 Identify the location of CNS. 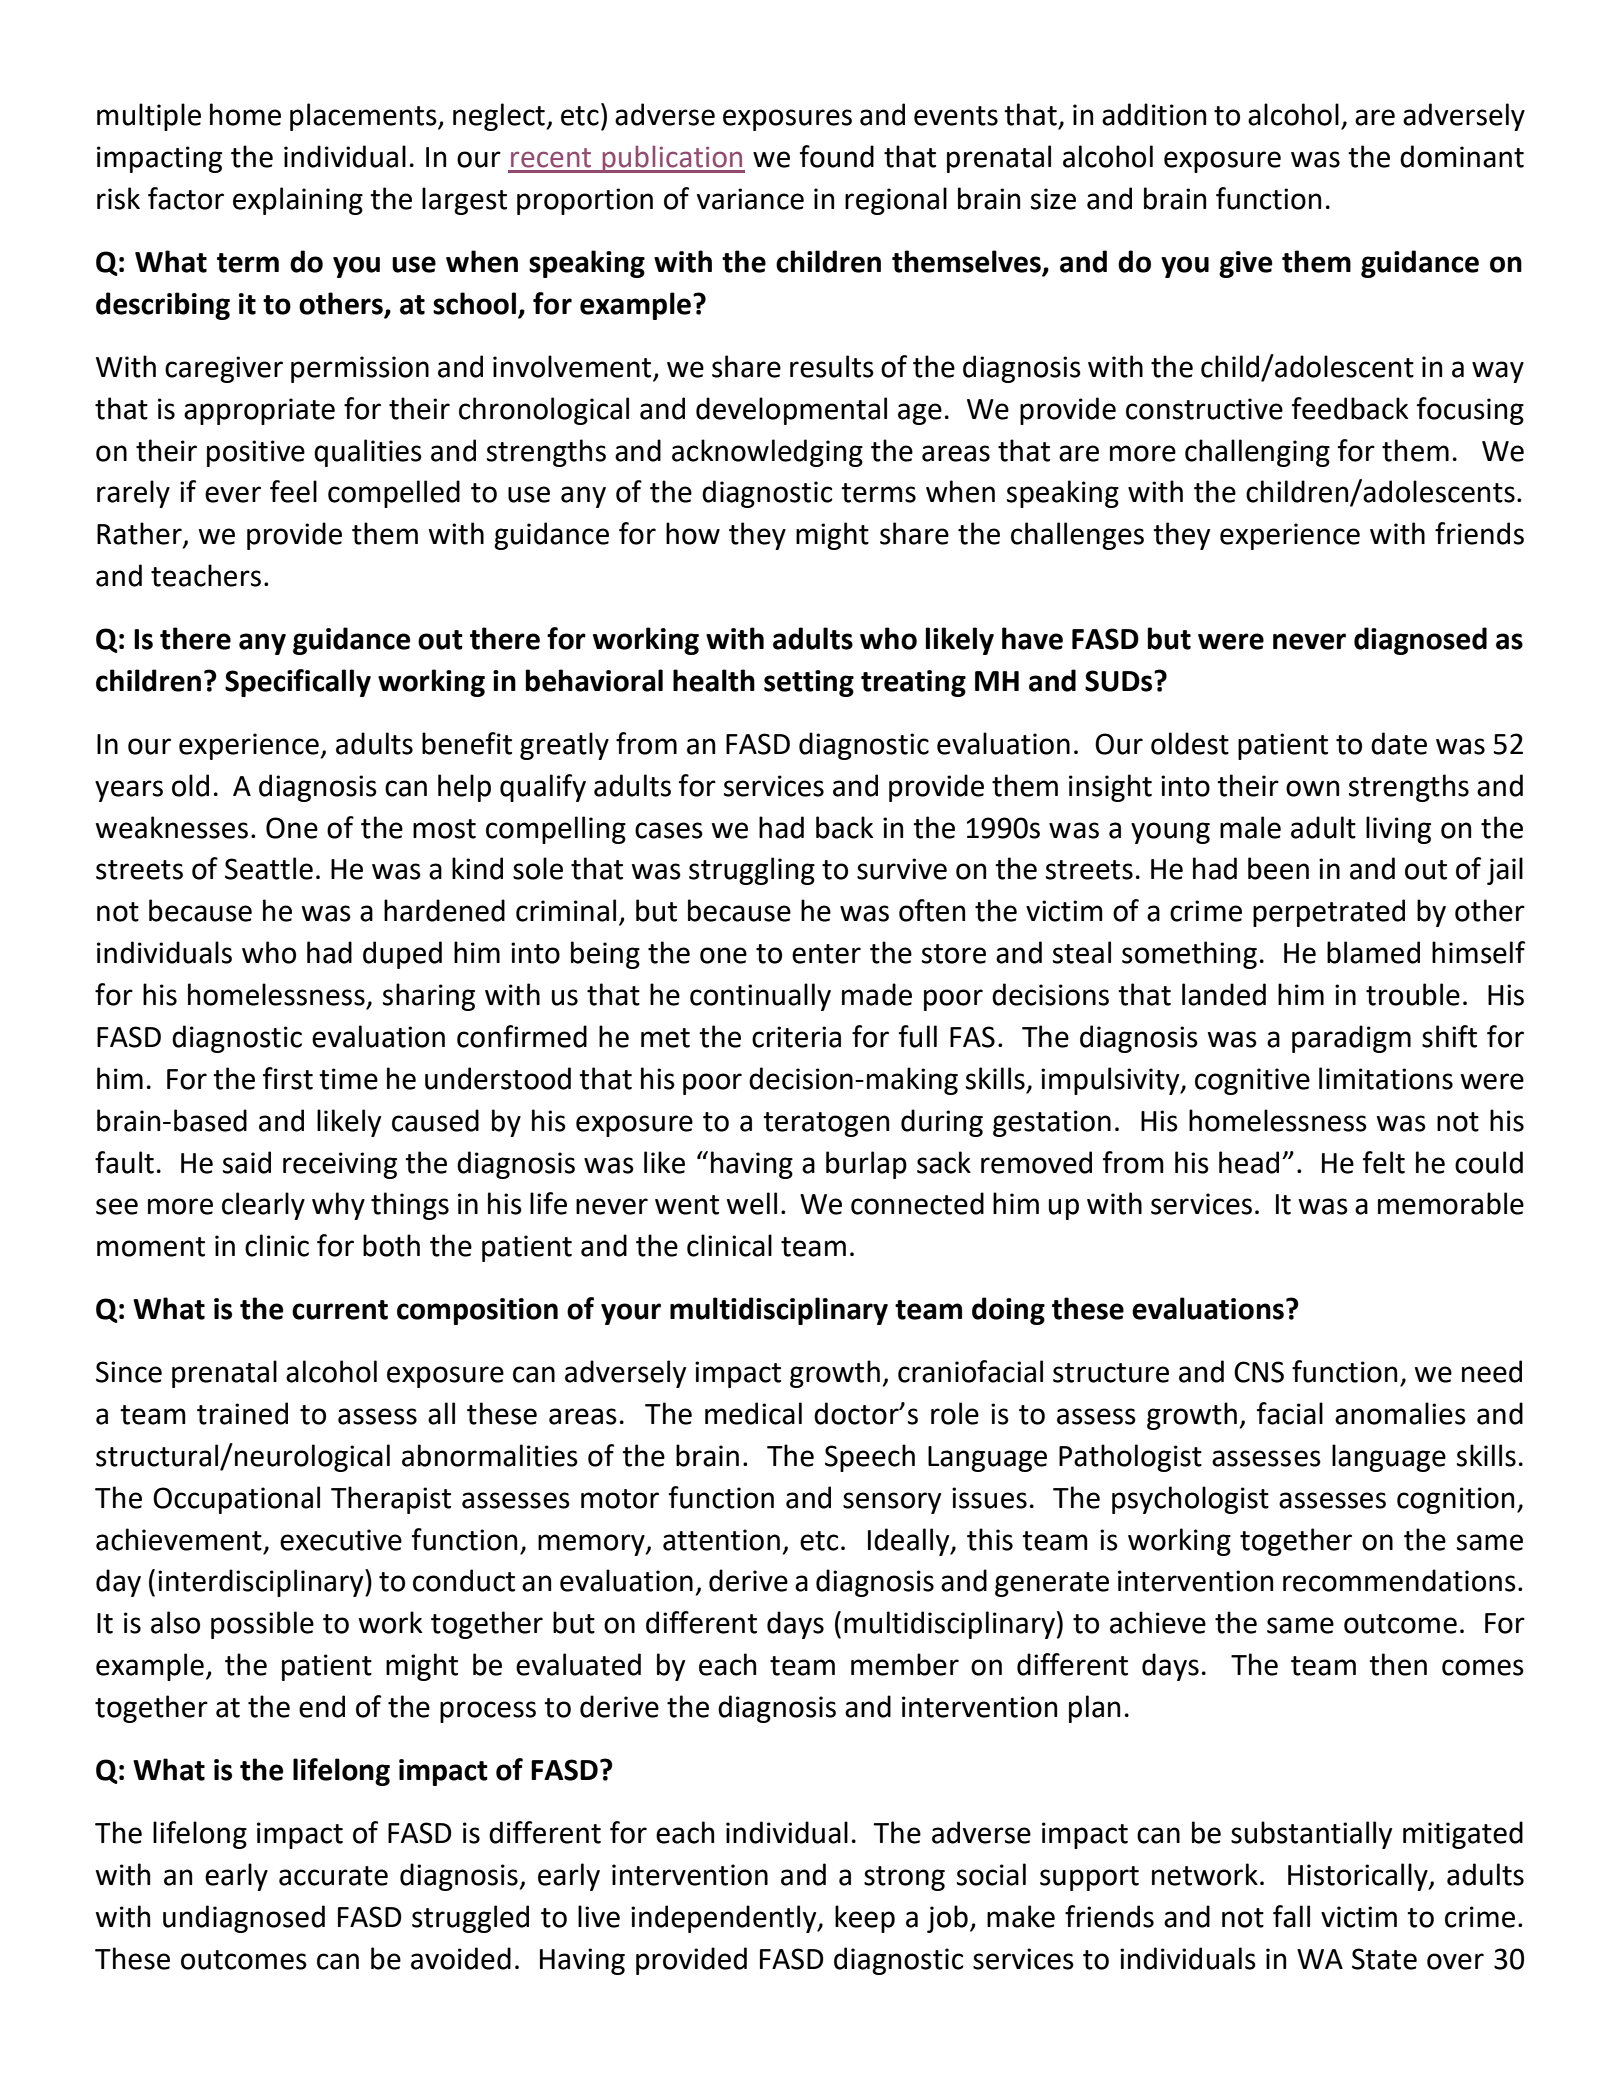
(1259, 1372).
